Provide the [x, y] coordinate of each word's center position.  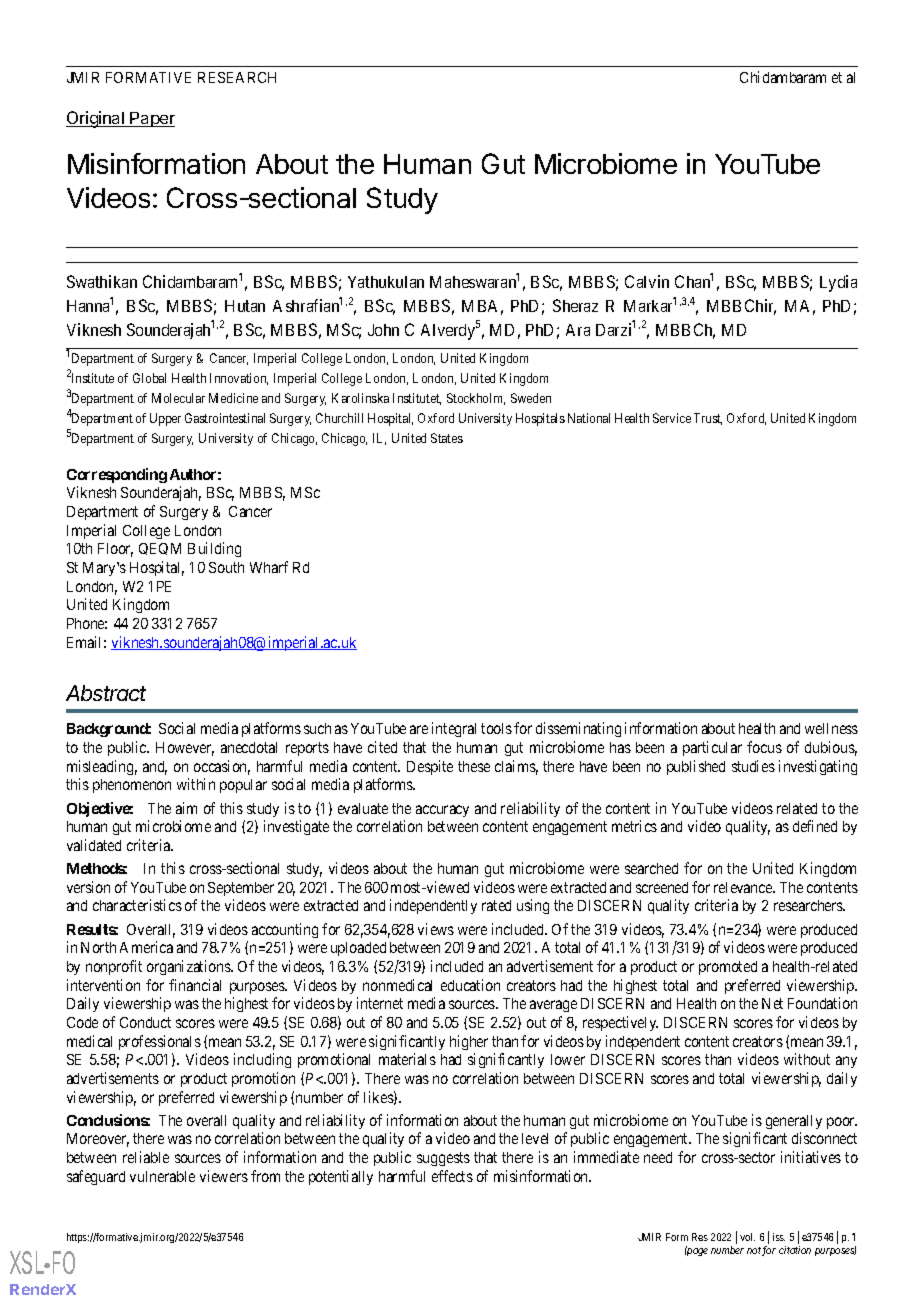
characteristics [137, 905]
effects [452, 1176]
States [447, 438]
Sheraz [575, 305]
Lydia [838, 283]
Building [214, 549]
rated [496, 905]
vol [747, 1237]
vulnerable [162, 1176]
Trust [708, 419]
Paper [152, 119]
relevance [744, 887]
